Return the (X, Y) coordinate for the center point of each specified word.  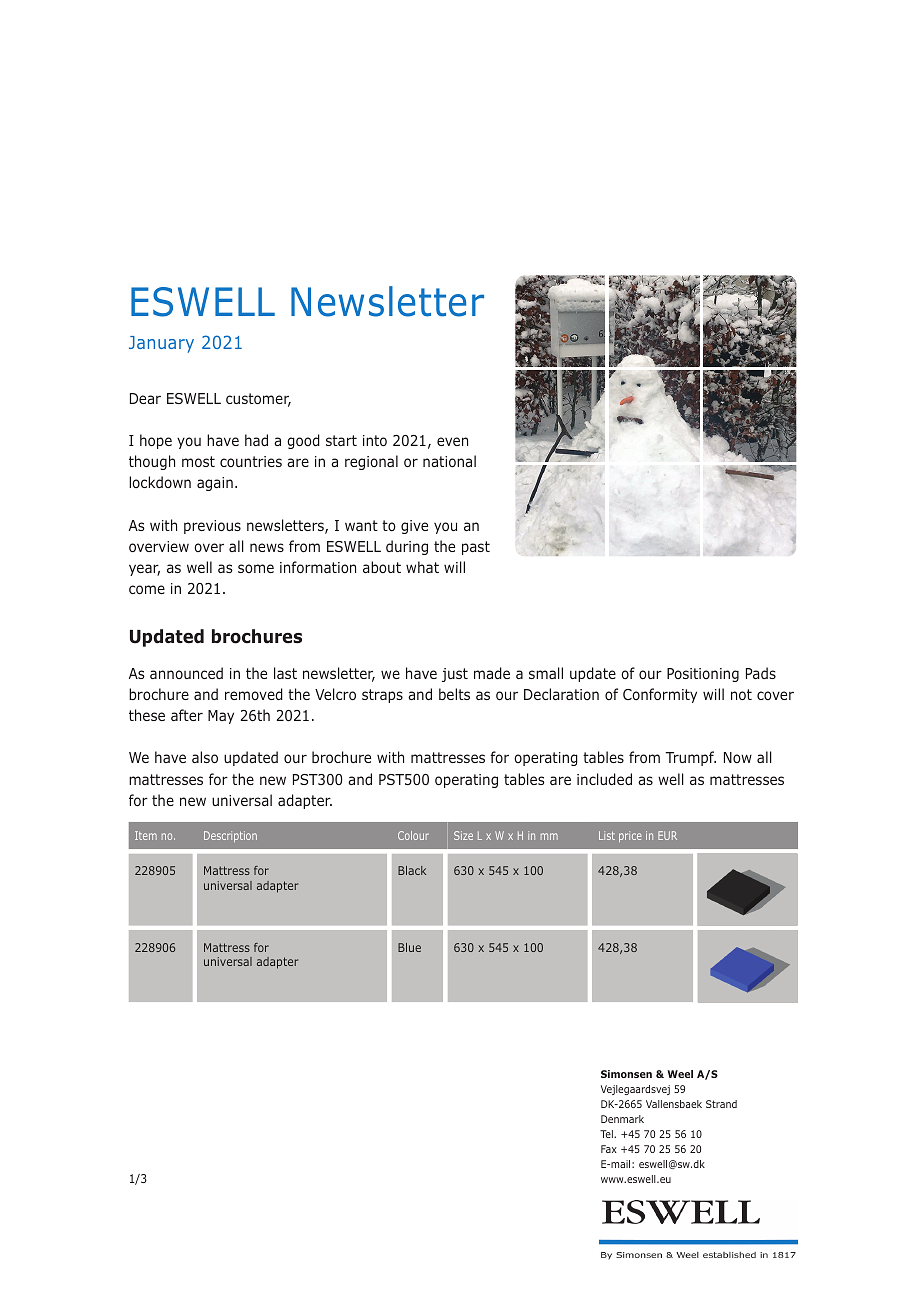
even (452, 441)
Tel (607, 1134)
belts (454, 694)
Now (738, 757)
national (449, 461)
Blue (409, 947)
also (205, 757)
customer (258, 400)
